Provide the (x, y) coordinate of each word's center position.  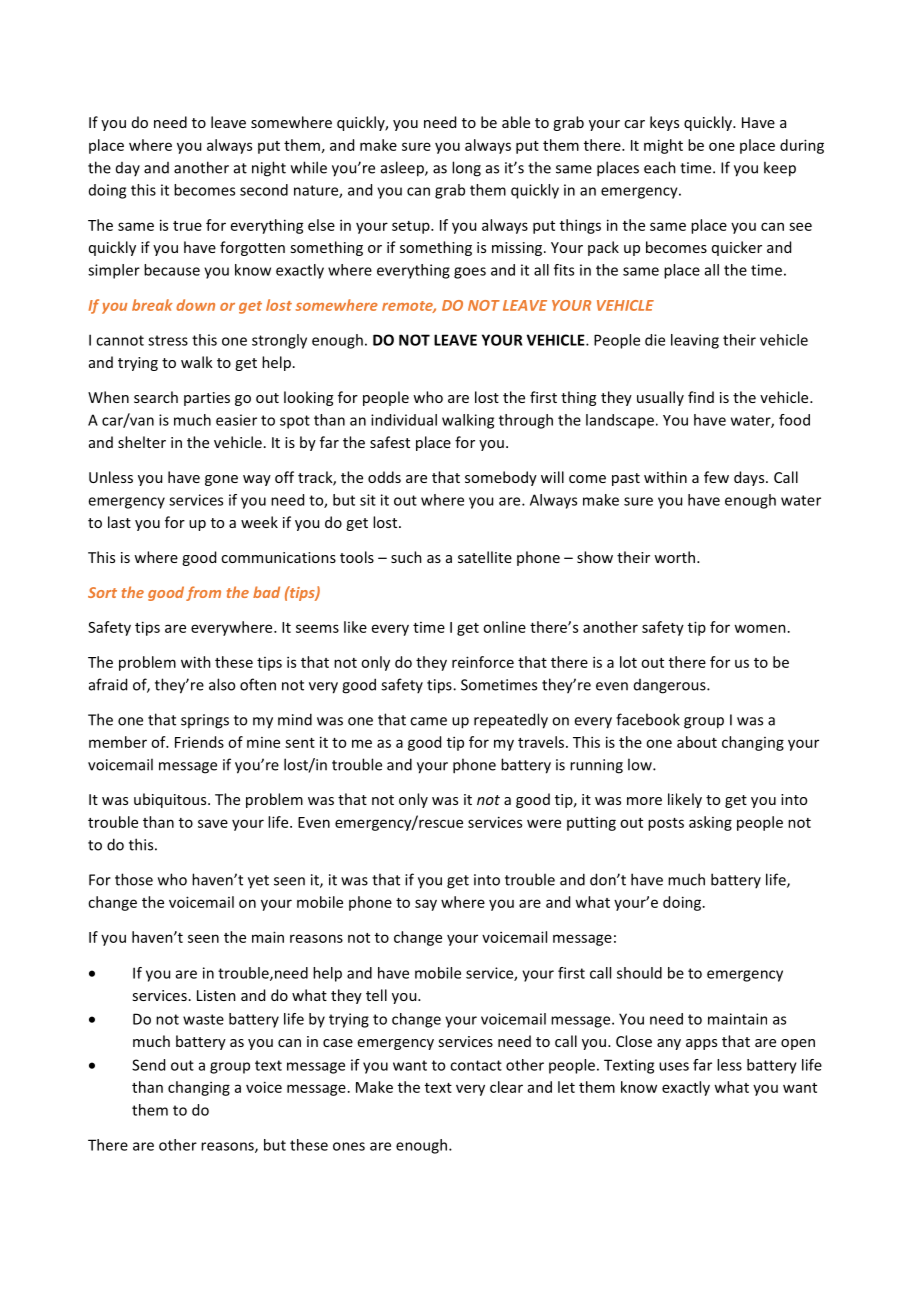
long (466, 169)
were (544, 823)
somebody (501, 478)
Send (148, 1065)
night (269, 169)
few (716, 477)
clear (506, 1087)
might (663, 146)
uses (674, 1066)
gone (221, 480)
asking (710, 823)
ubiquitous (171, 800)
